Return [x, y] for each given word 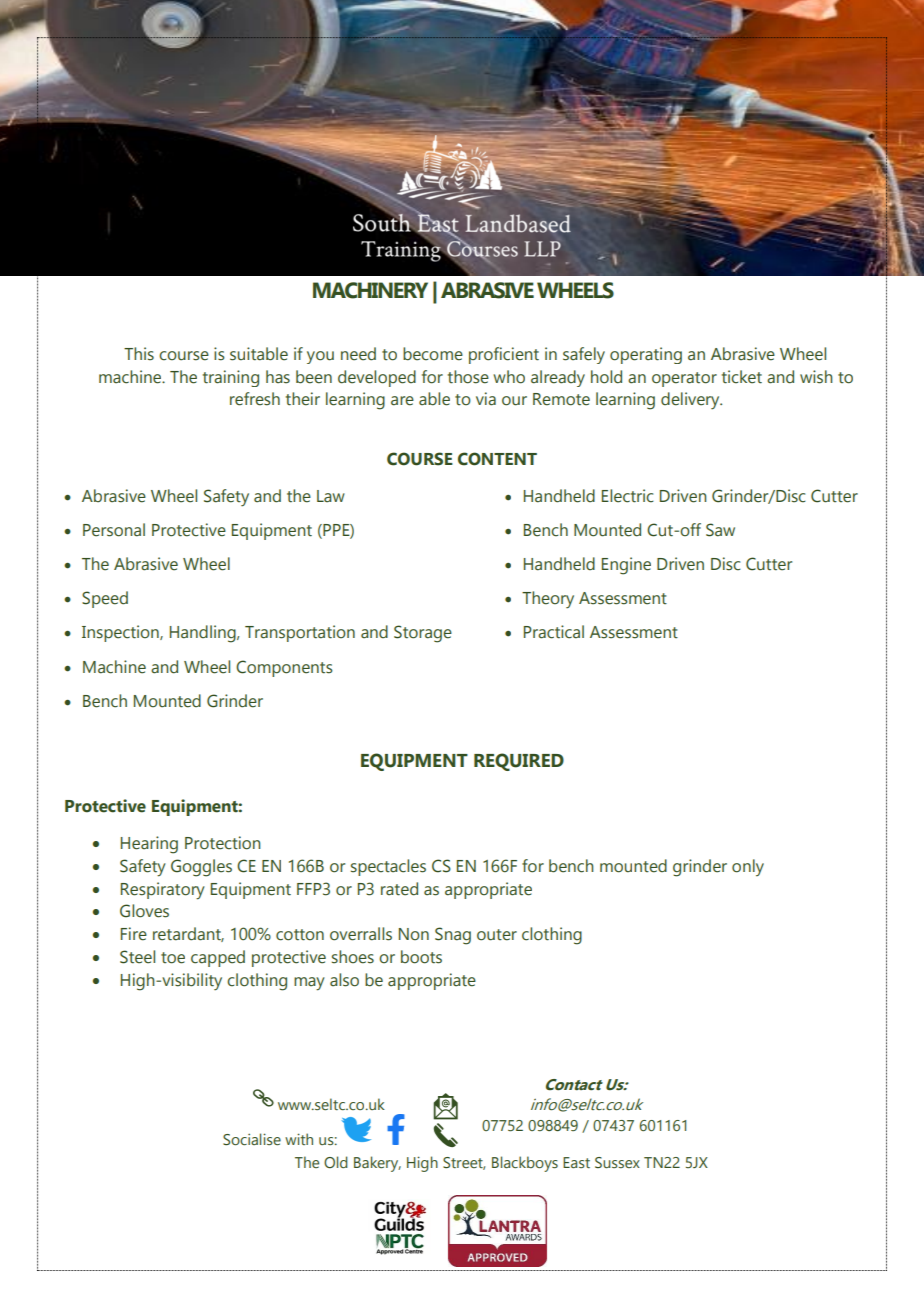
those [468, 377]
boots [421, 957]
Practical [554, 632]
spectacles [388, 867]
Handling [204, 634]
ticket [742, 377]
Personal [114, 530]
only [748, 867]
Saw [720, 530]
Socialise [252, 1139]
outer [497, 935]
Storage [423, 634]
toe [173, 958]
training [231, 378]
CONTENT [497, 459]
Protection [223, 843]
